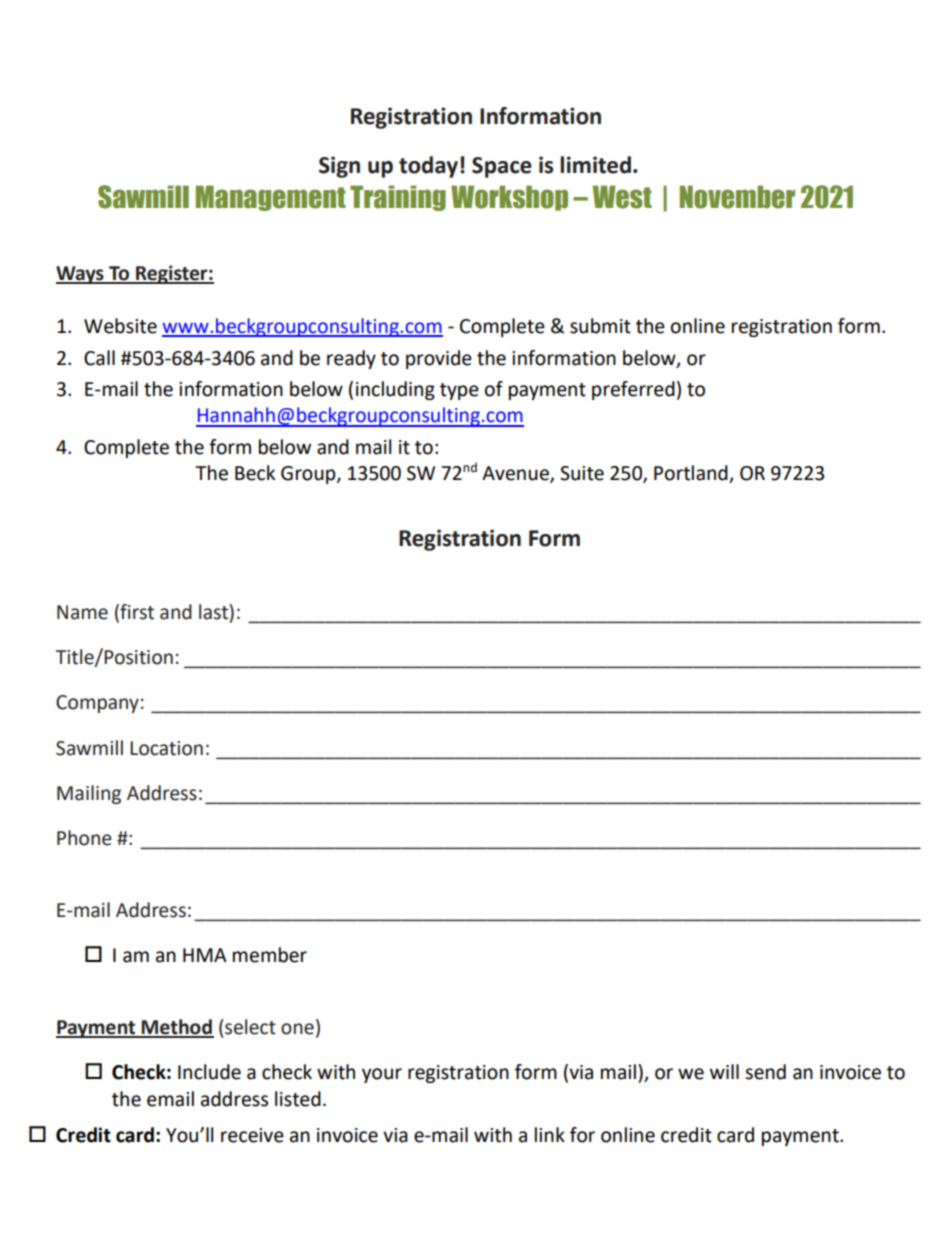  What do you see at coordinates (439, 359) in the document?
I see `provide` at bounding box center [439, 359].
